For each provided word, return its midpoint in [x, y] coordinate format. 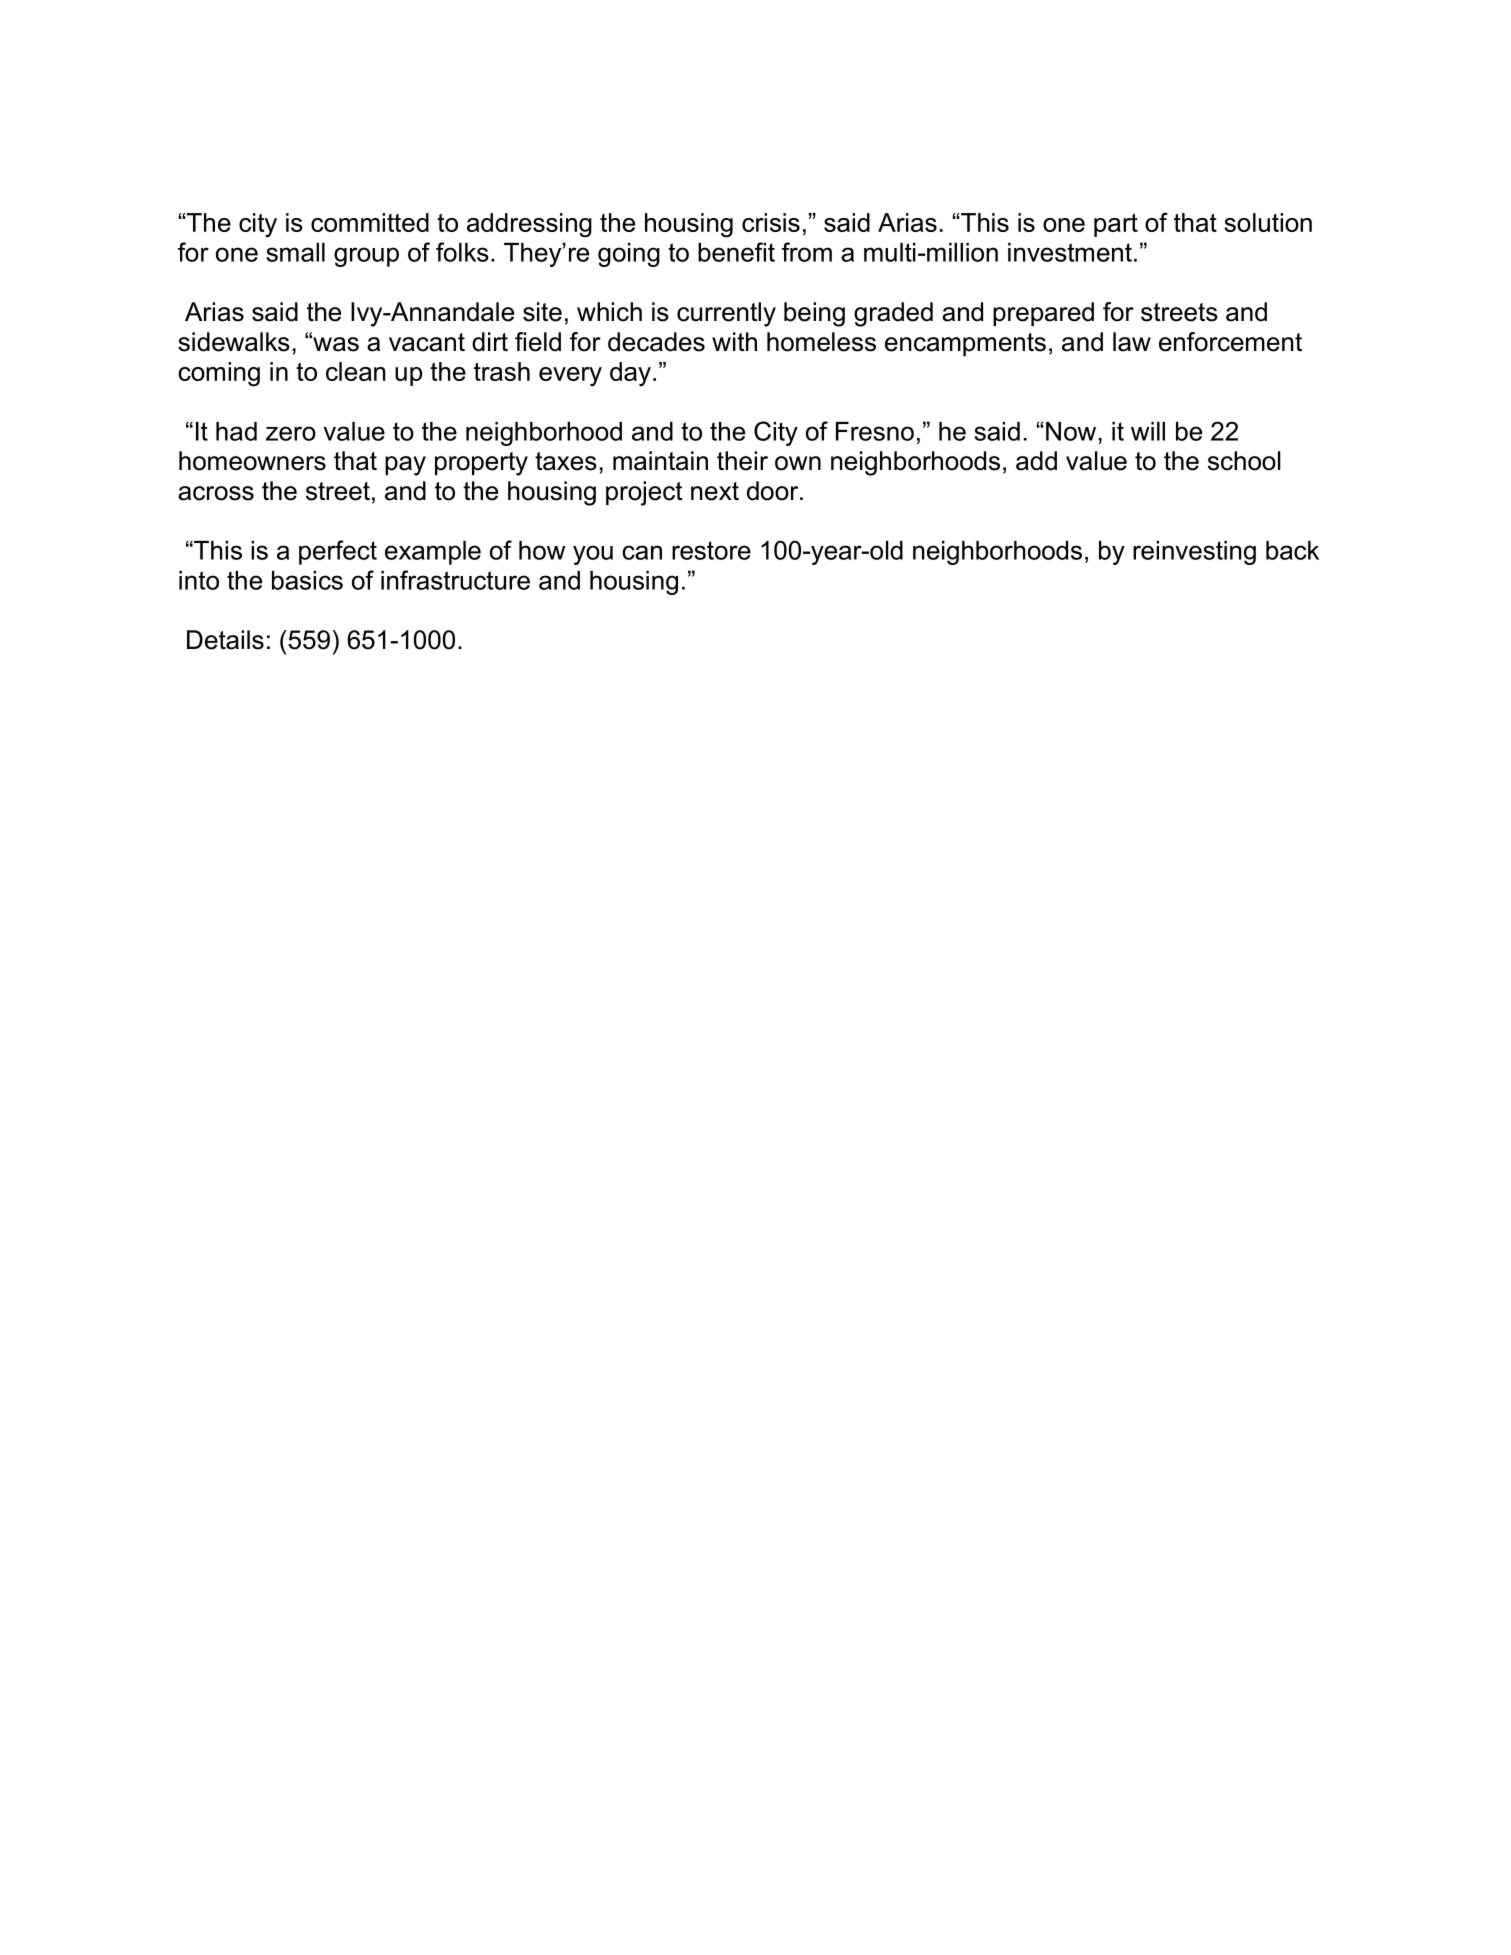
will [1148, 431]
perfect [338, 552]
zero [291, 433]
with [734, 341]
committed [370, 222]
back [1292, 550]
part [1116, 225]
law [1132, 342]
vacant [427, 342]
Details [225, 640]
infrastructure [455, 580]
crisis [771, 222]
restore [711, 550]
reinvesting [1194, 553]
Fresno [875, 431]
